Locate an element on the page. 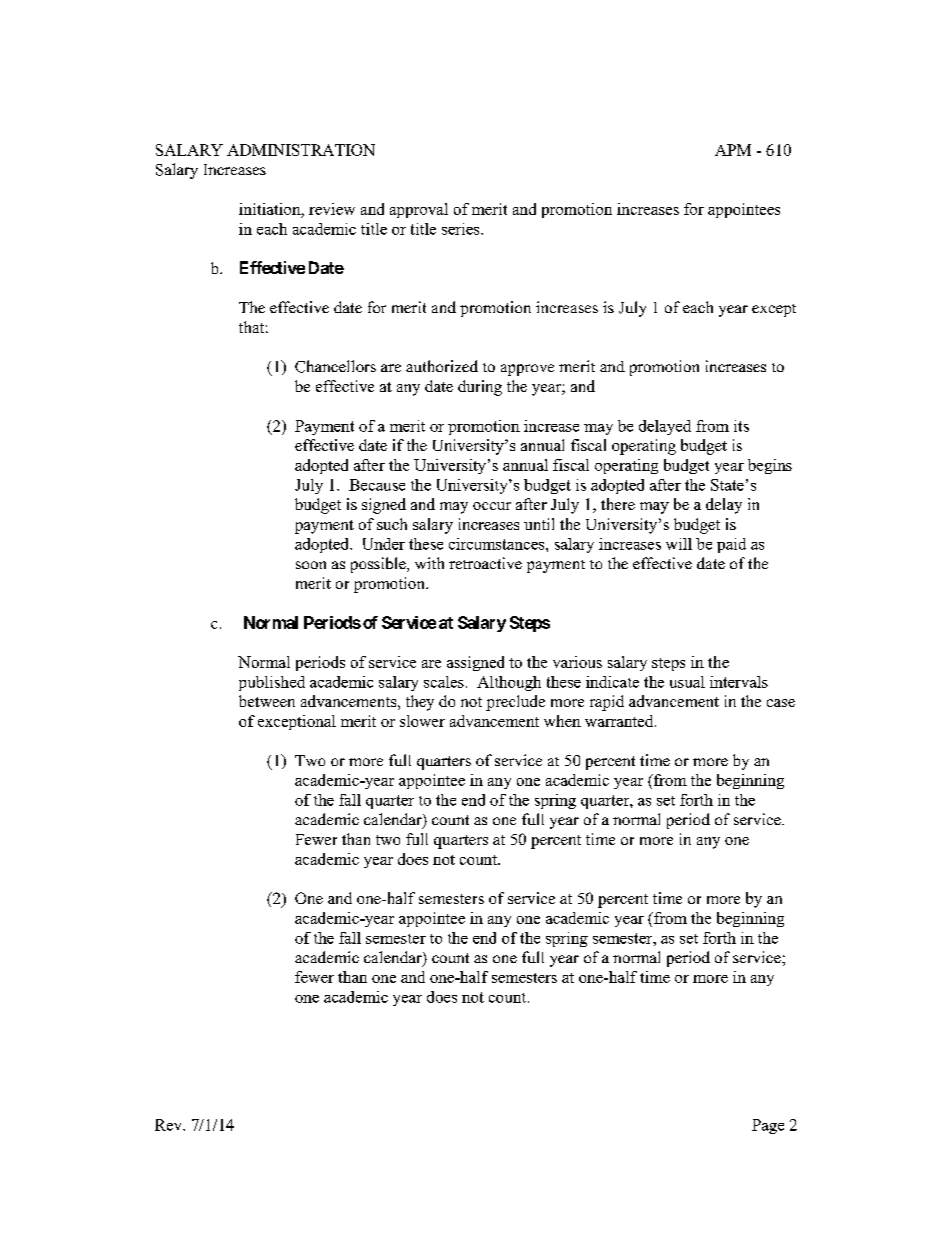  review is located at coordinates (332, 209).
